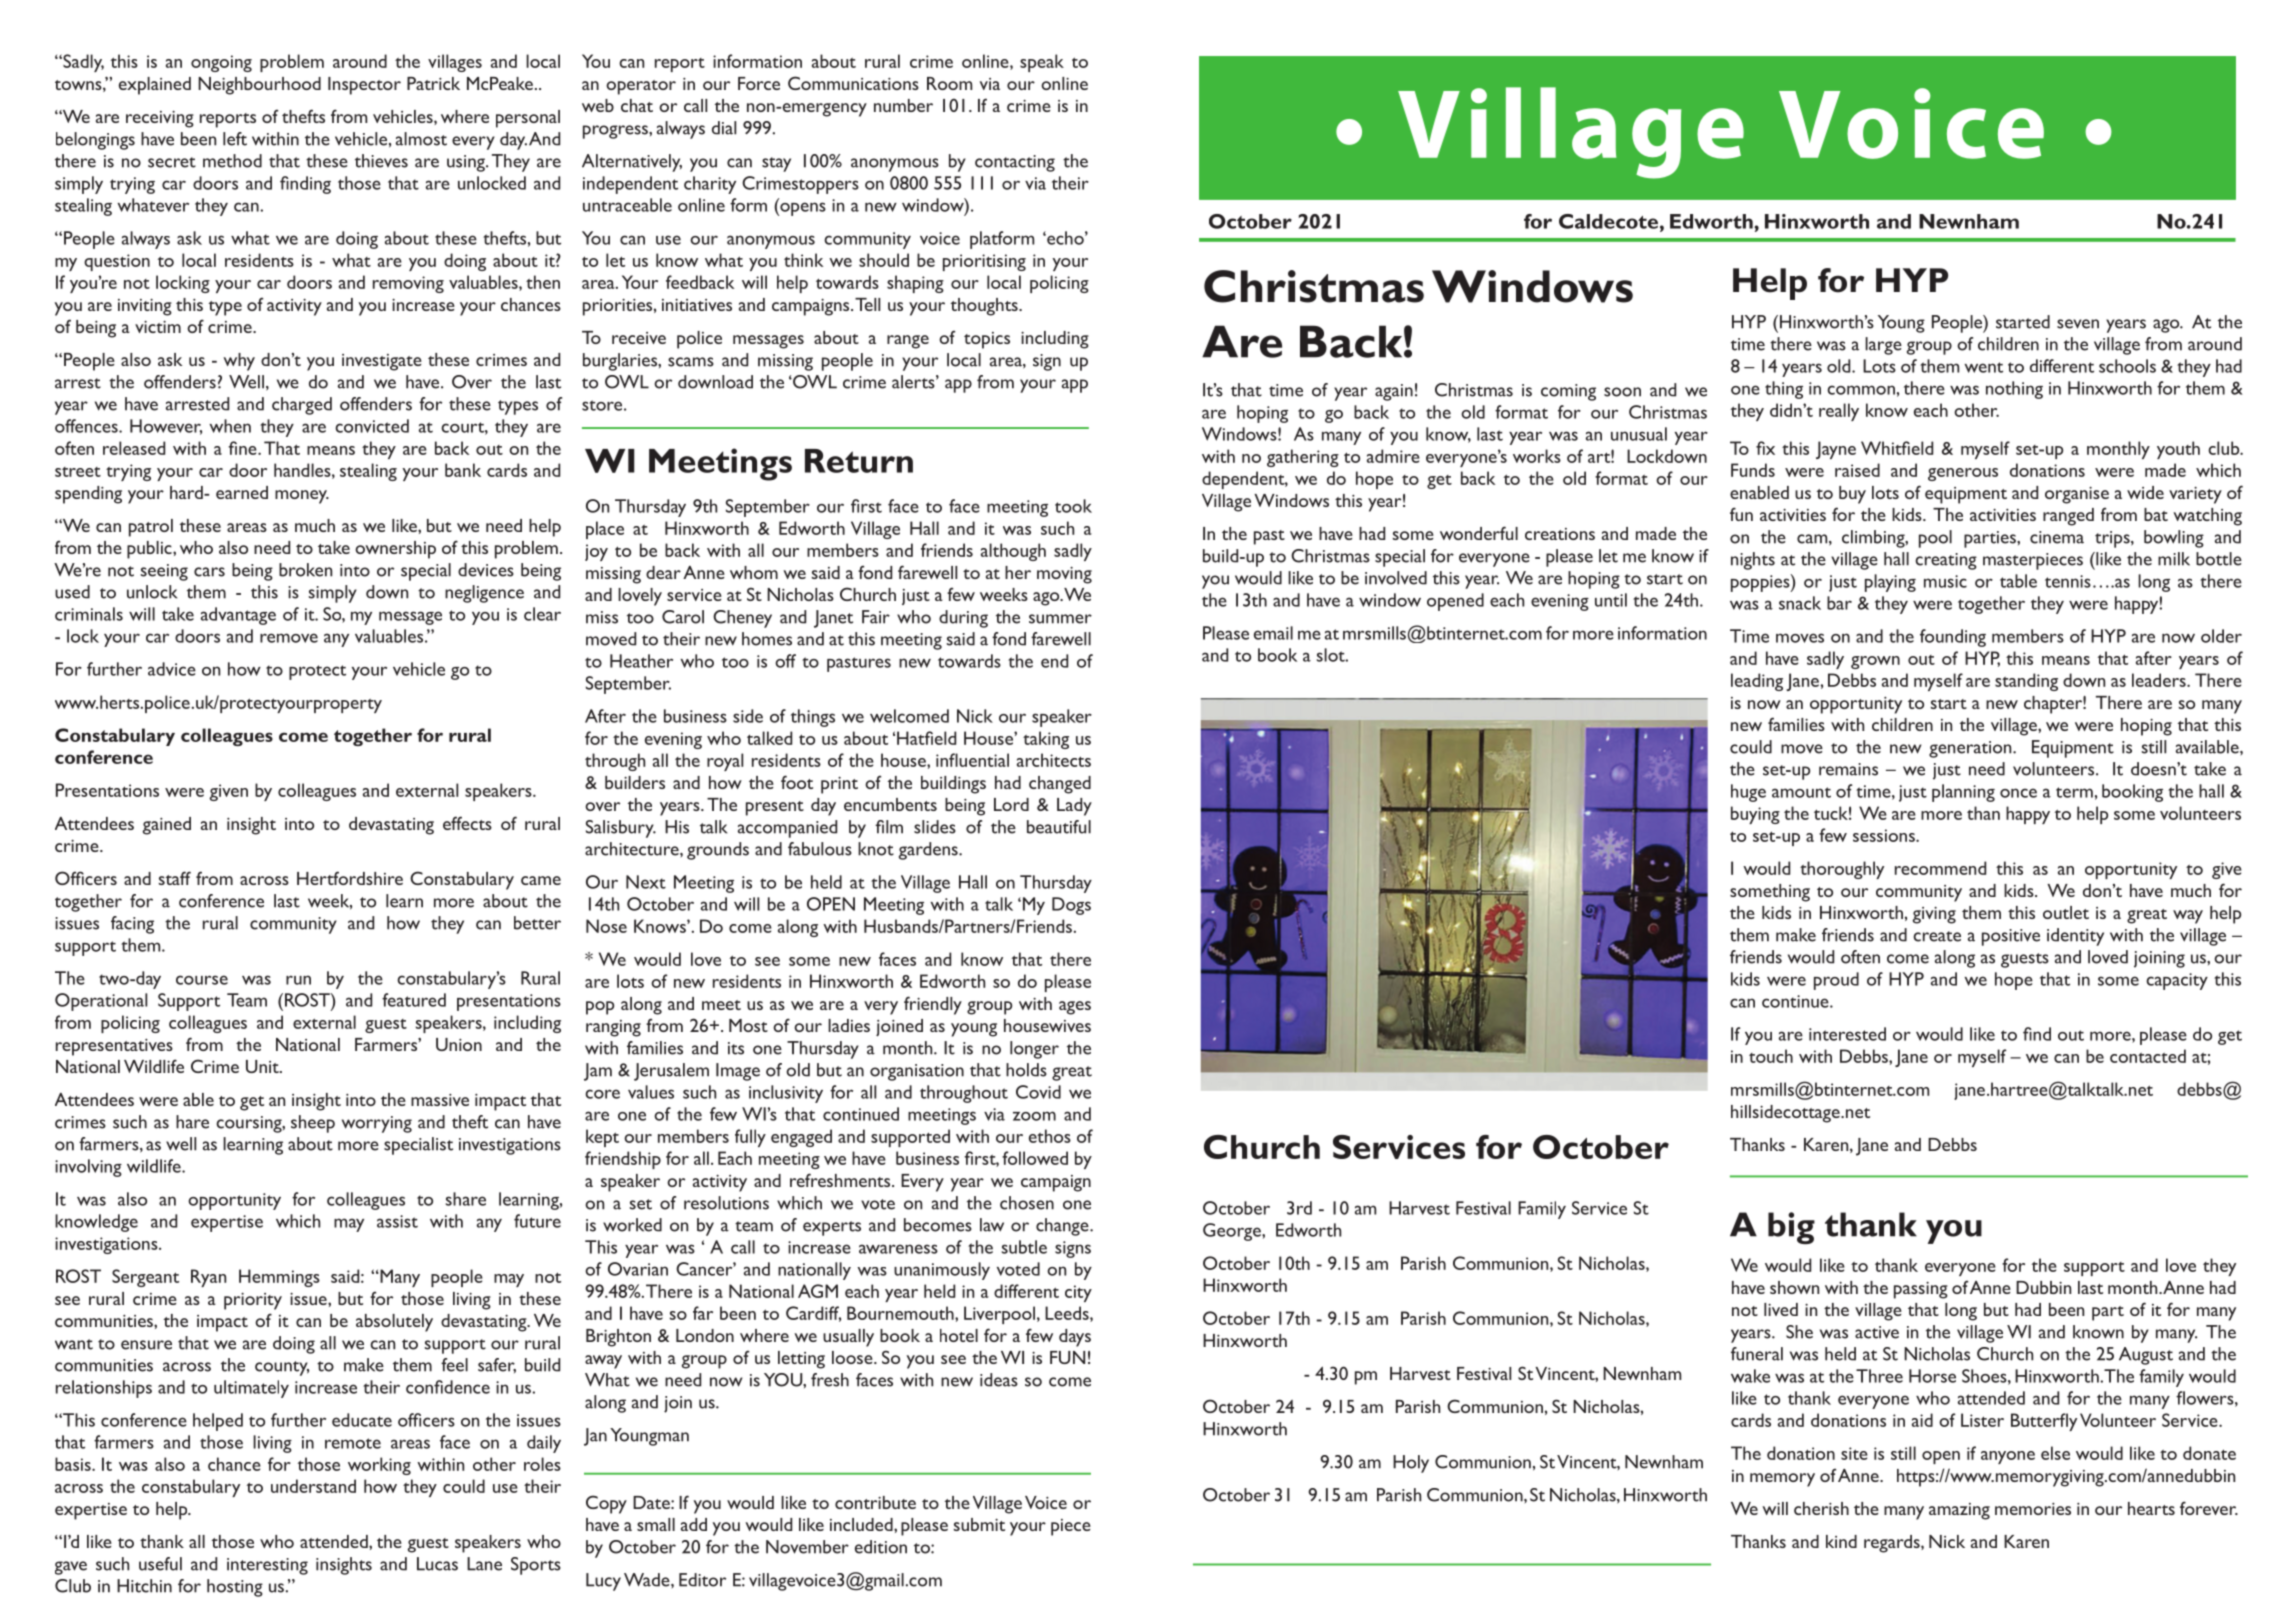 Image resolution: width=2291 pixels, height=1620 pixels. I want to click on regards, so click(1893, 1544).
